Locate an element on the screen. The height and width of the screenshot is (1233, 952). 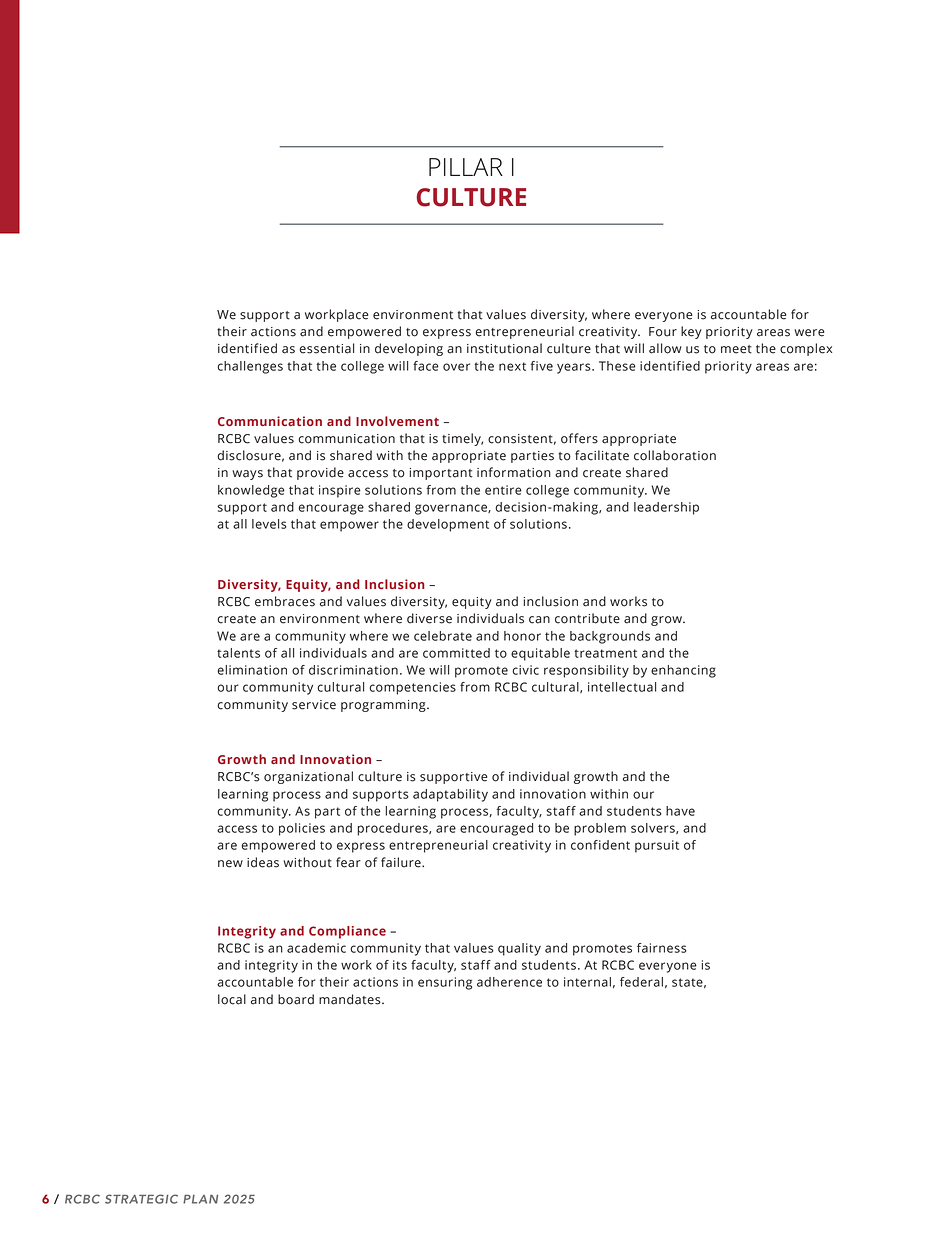
enhancing is located at coordinates (683, 671).
